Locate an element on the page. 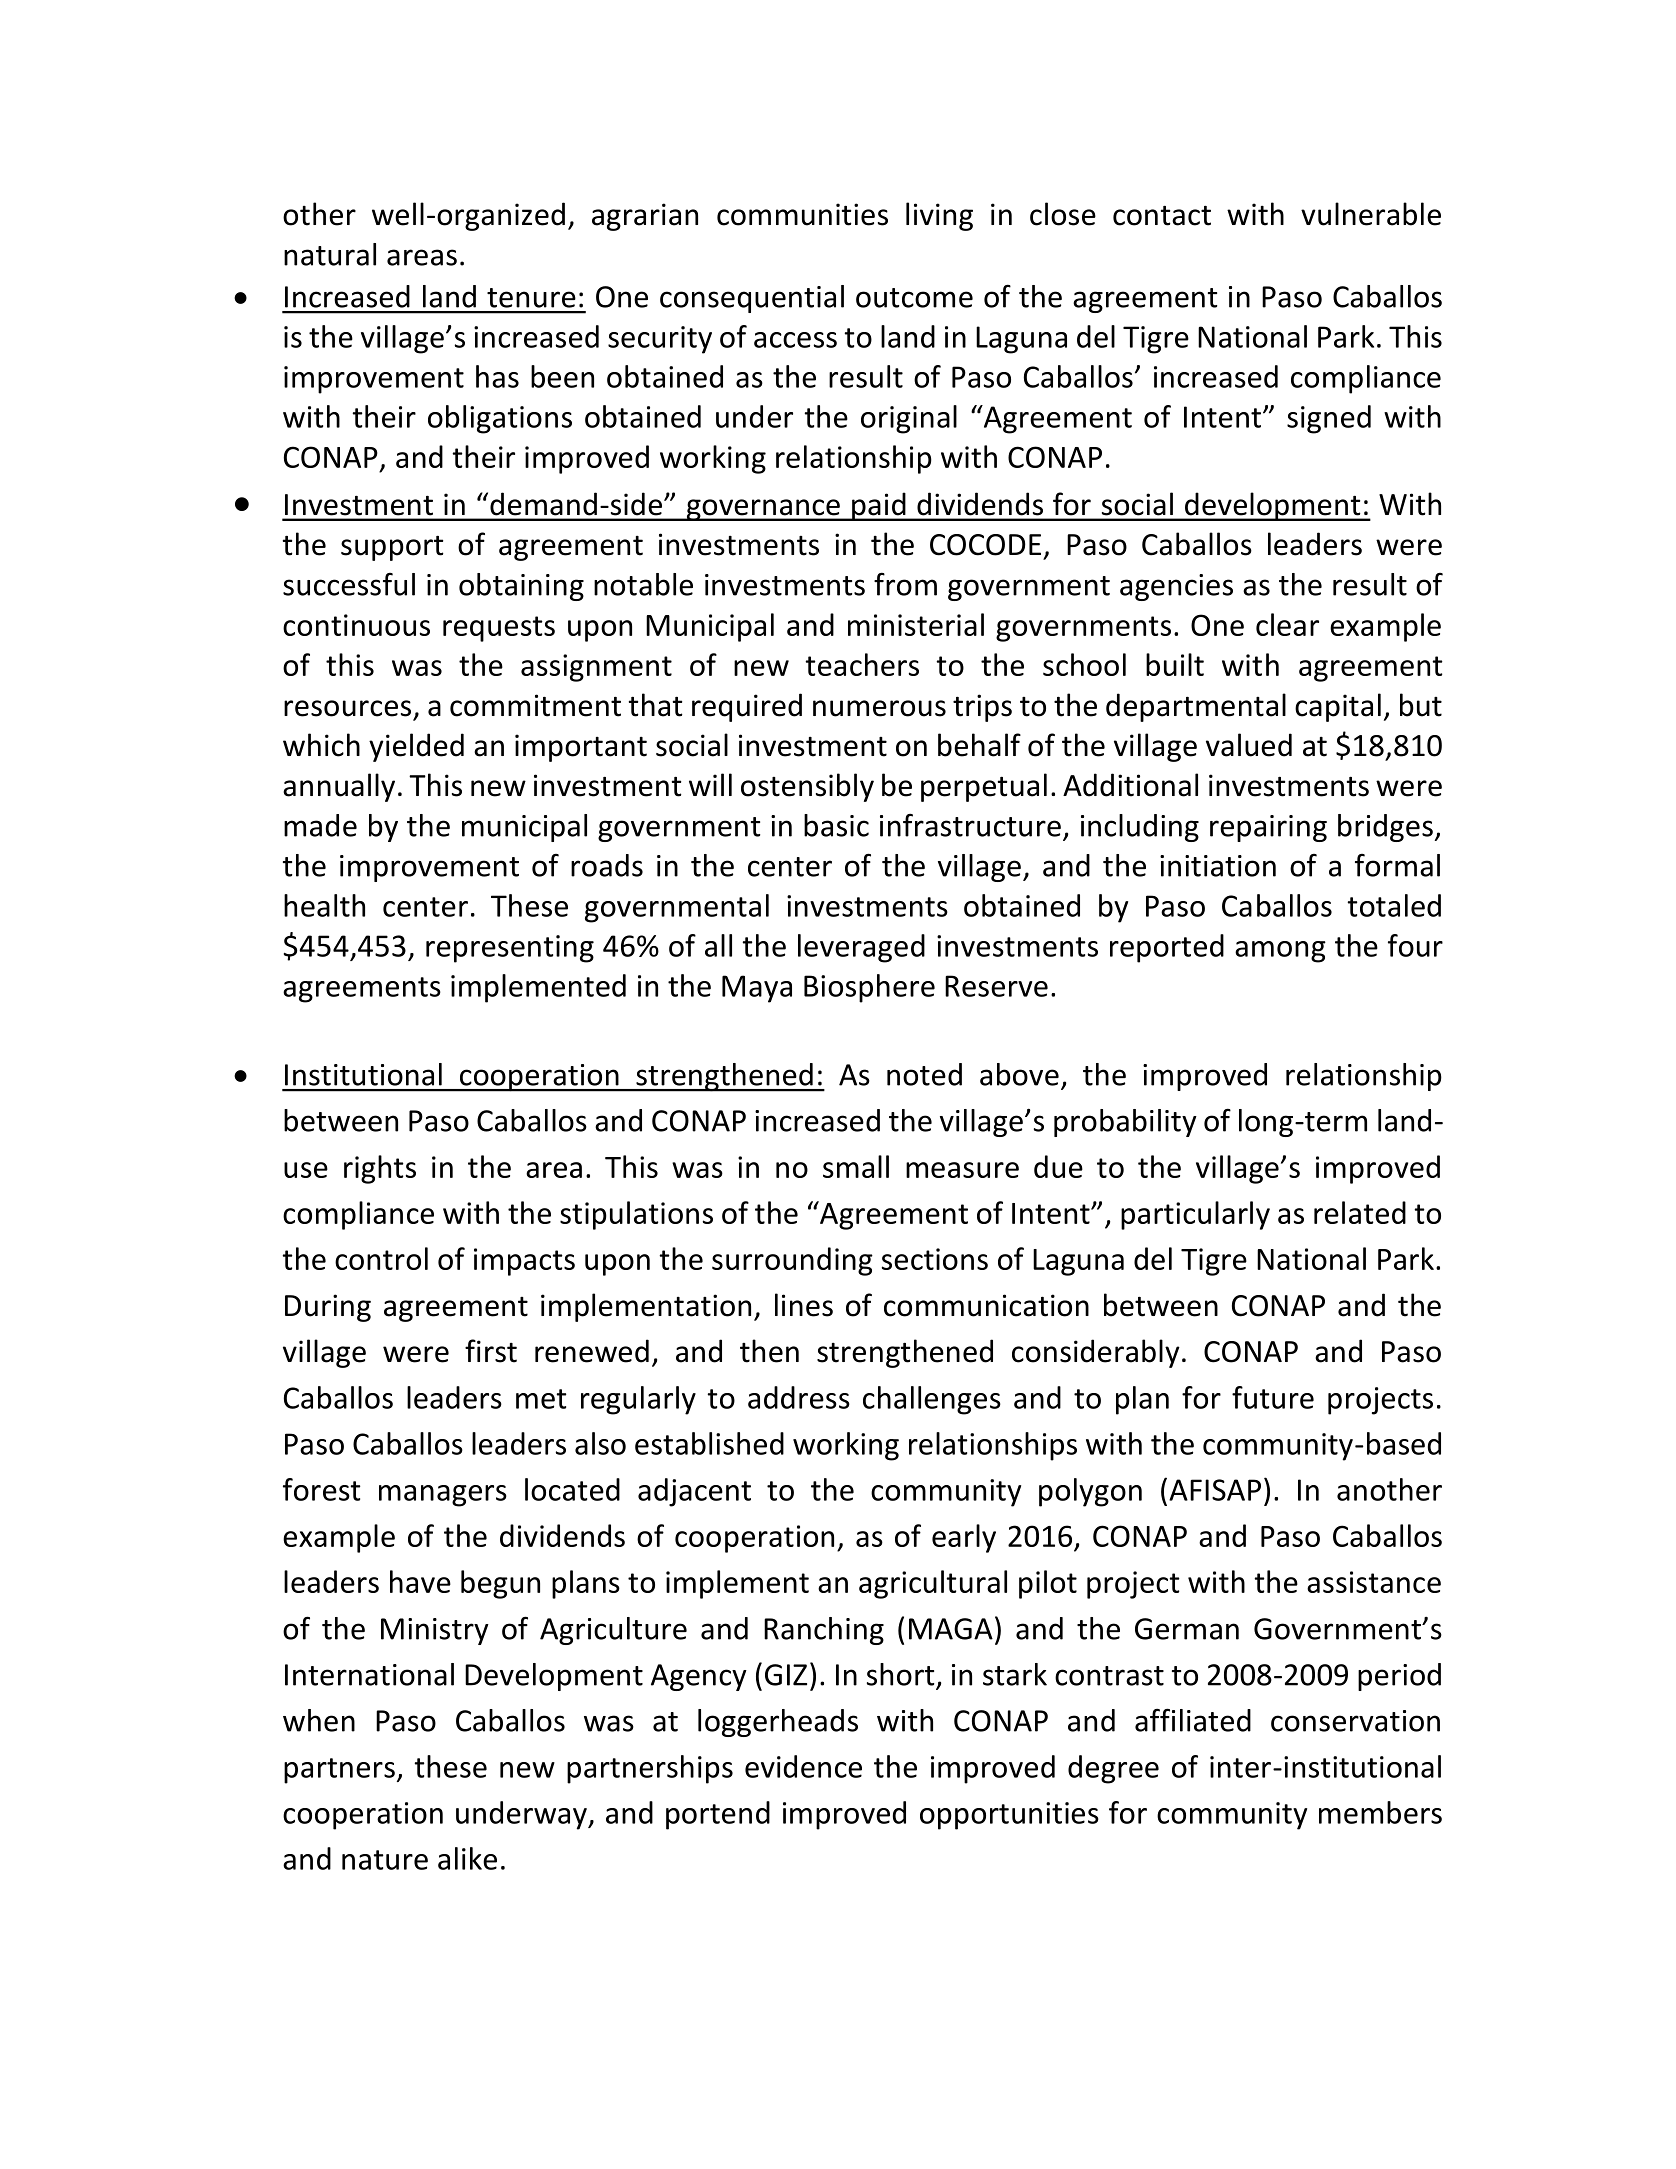 The width and height of the image is (1676, 2169). Biosphere is located at coordinates (869, 988).
